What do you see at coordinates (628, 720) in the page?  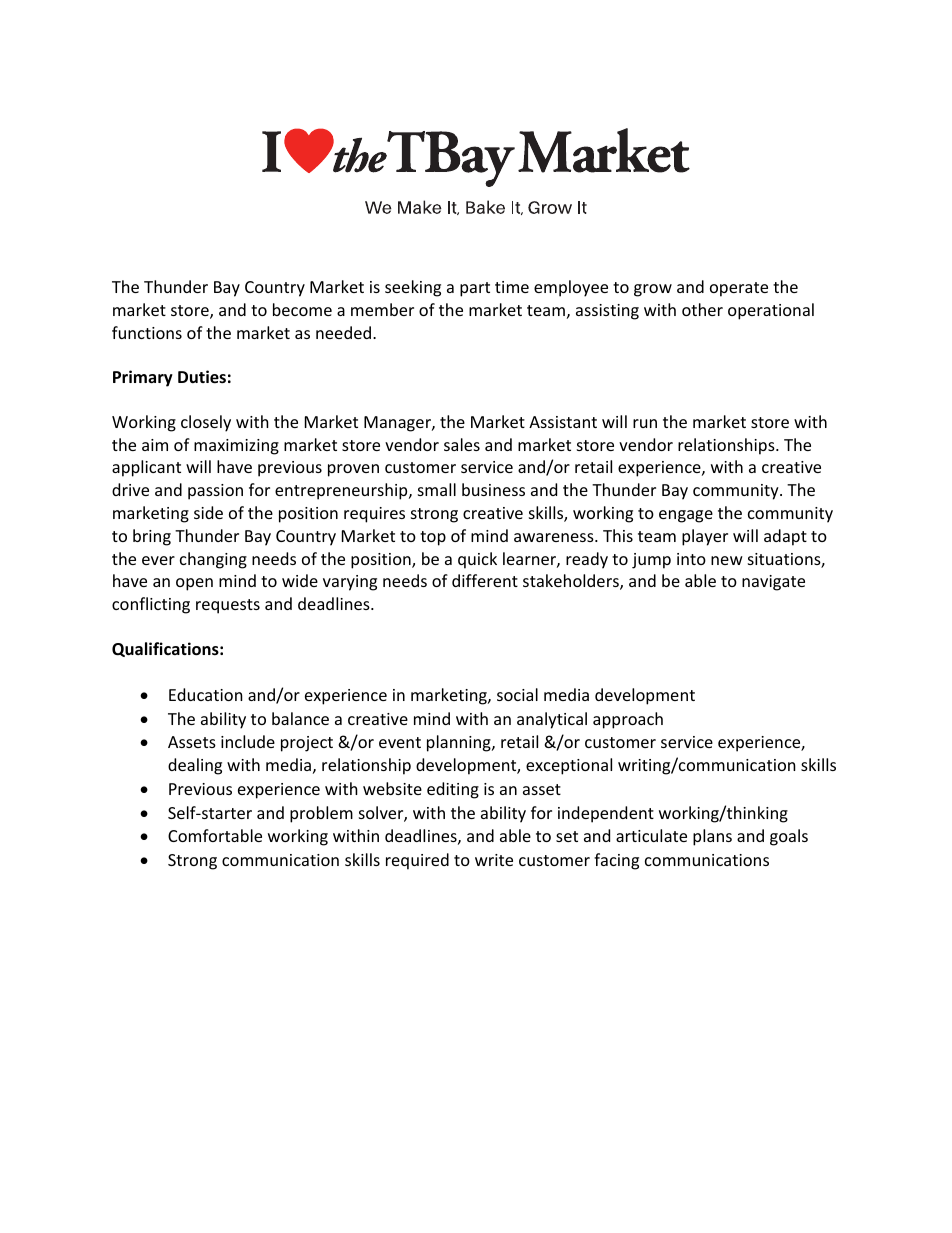 I see `approach` at bounding box center [628, 720].
